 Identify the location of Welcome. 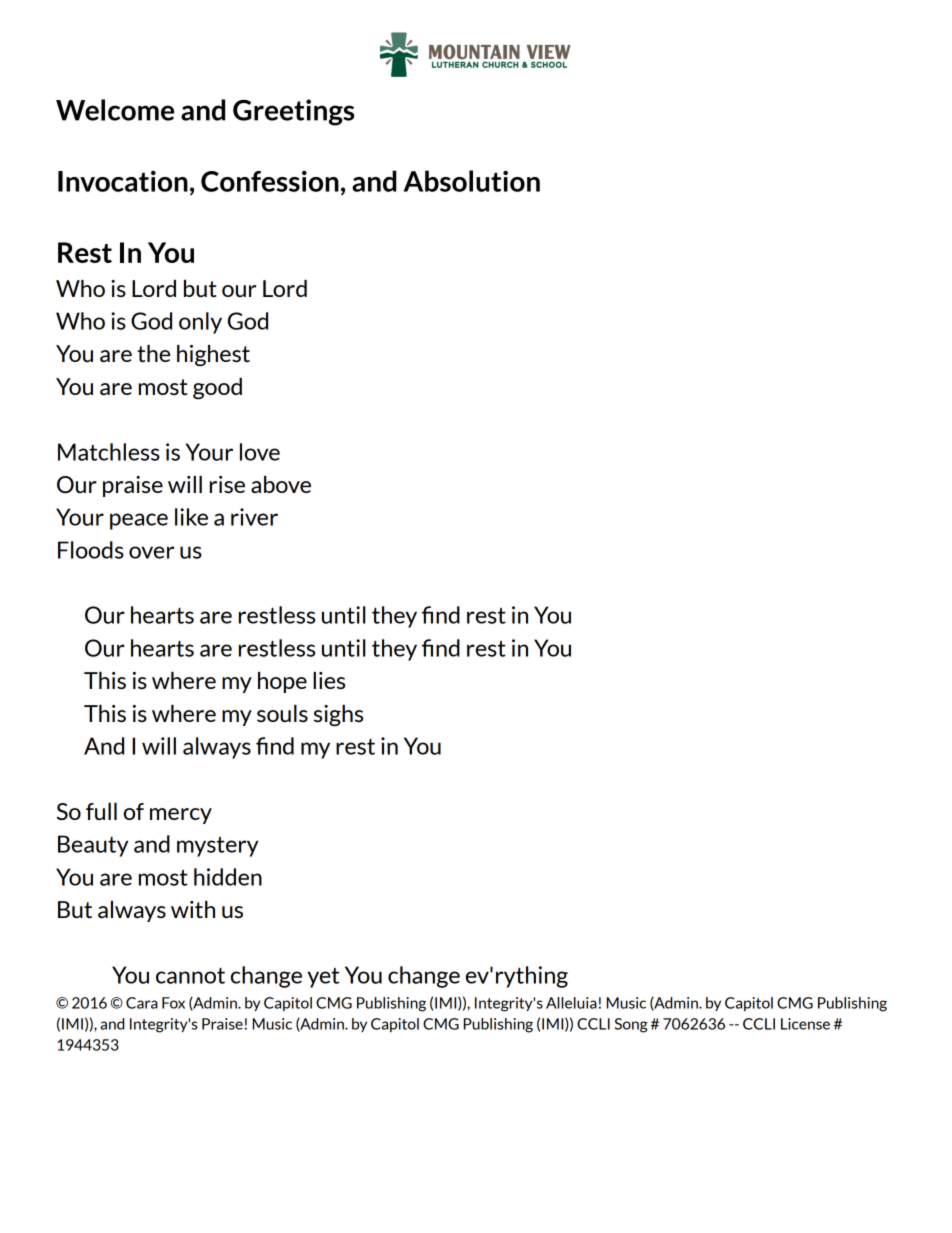
(115, 110).
